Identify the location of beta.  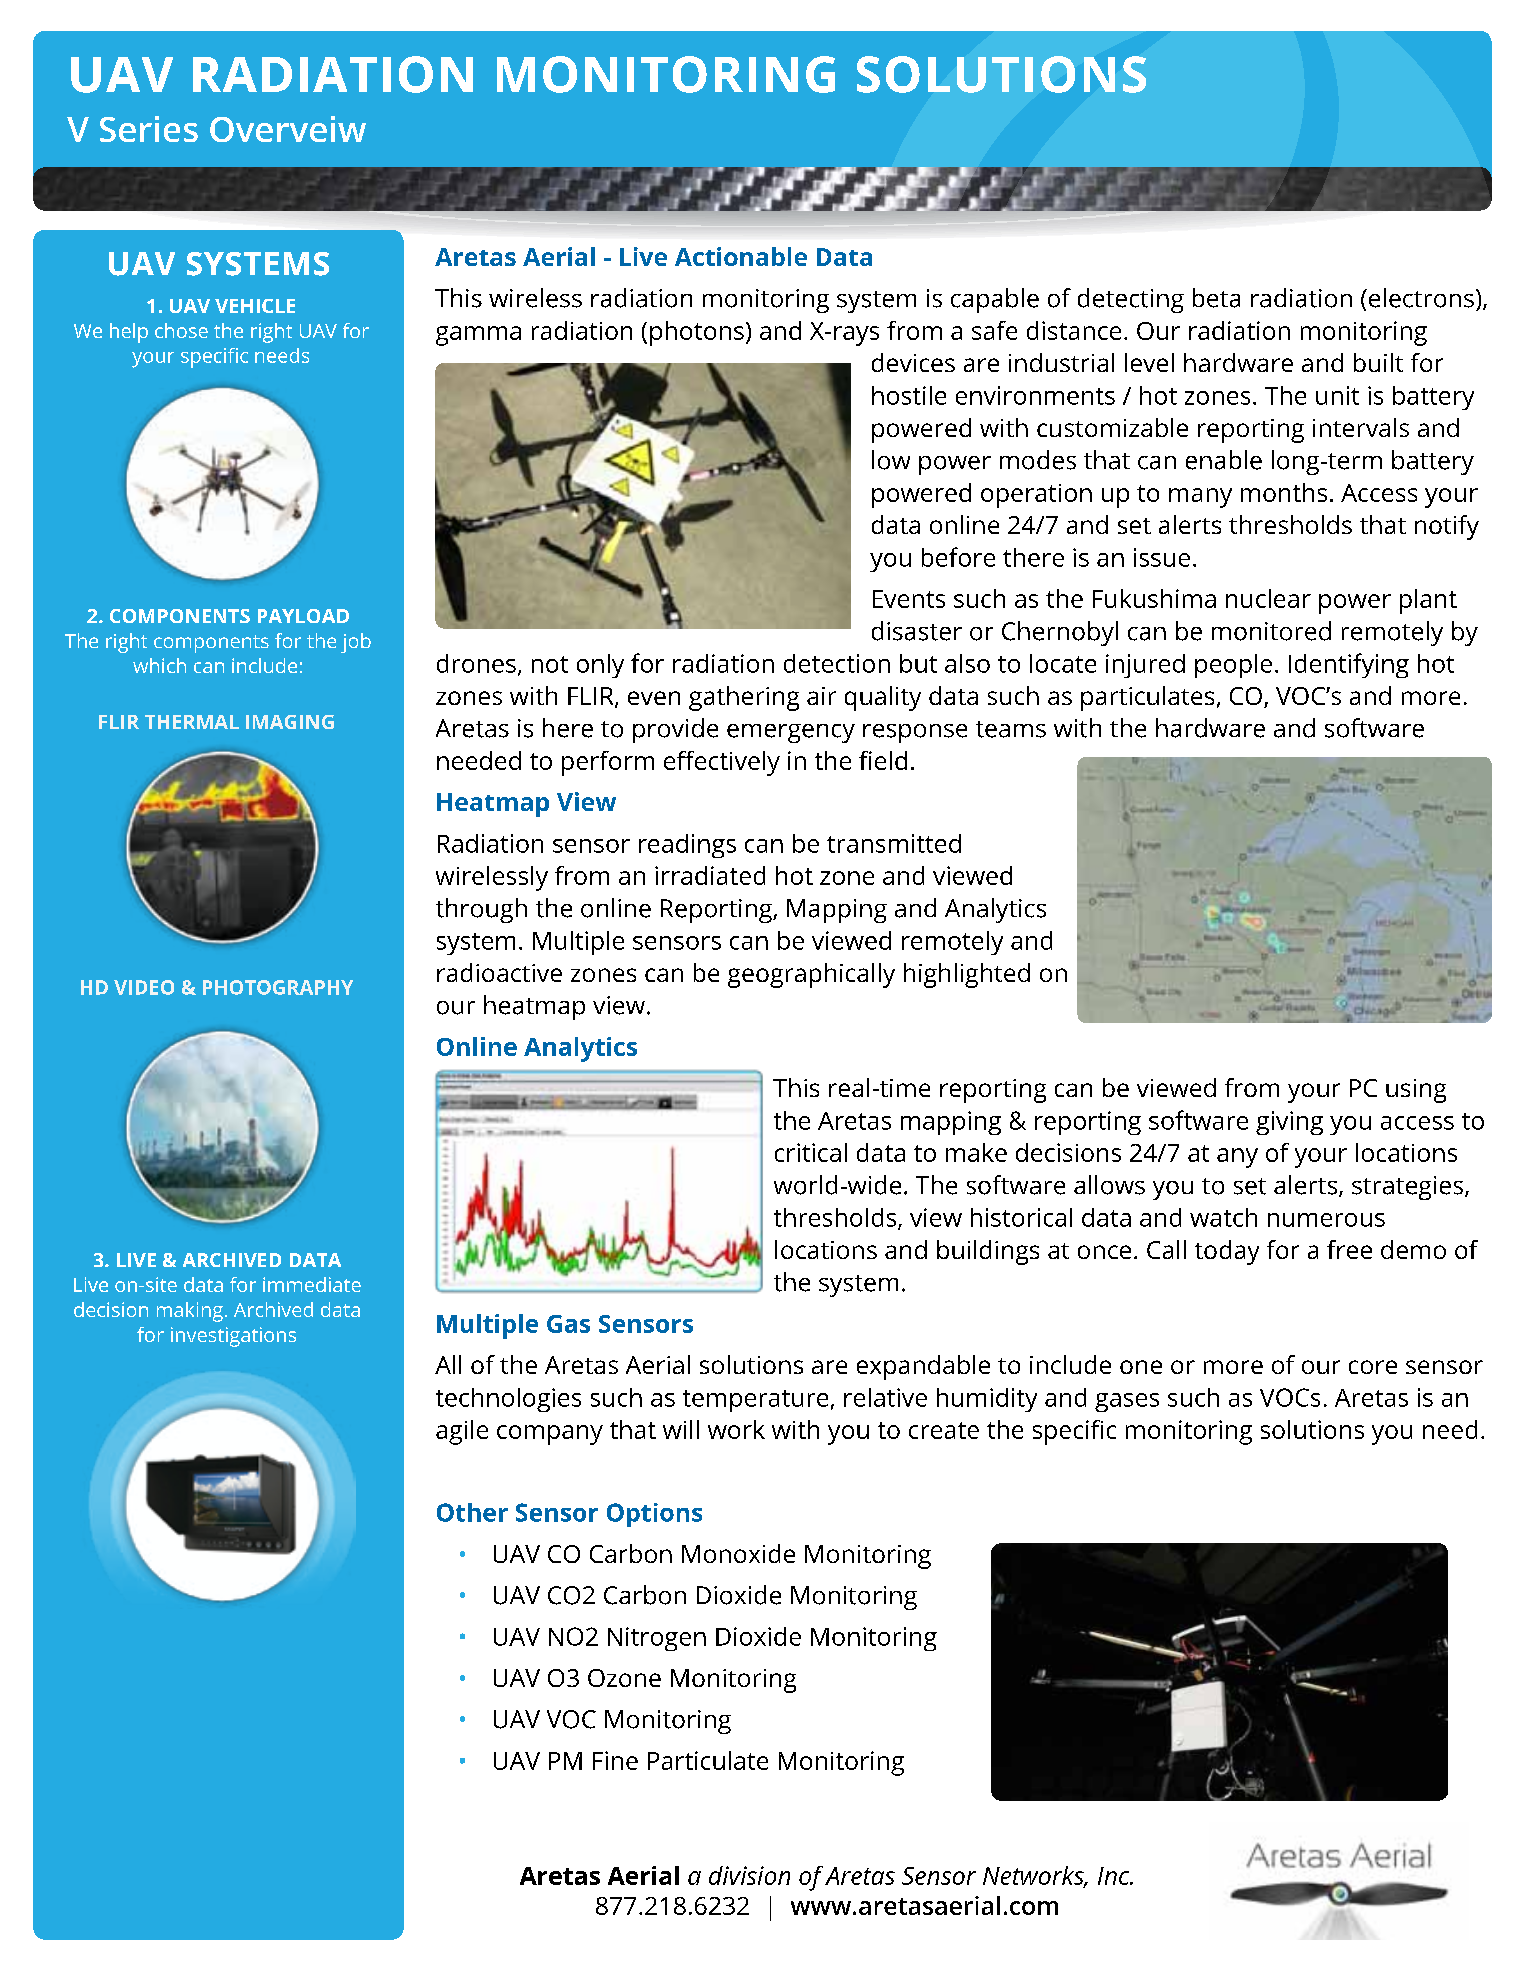
(1216, 298).
